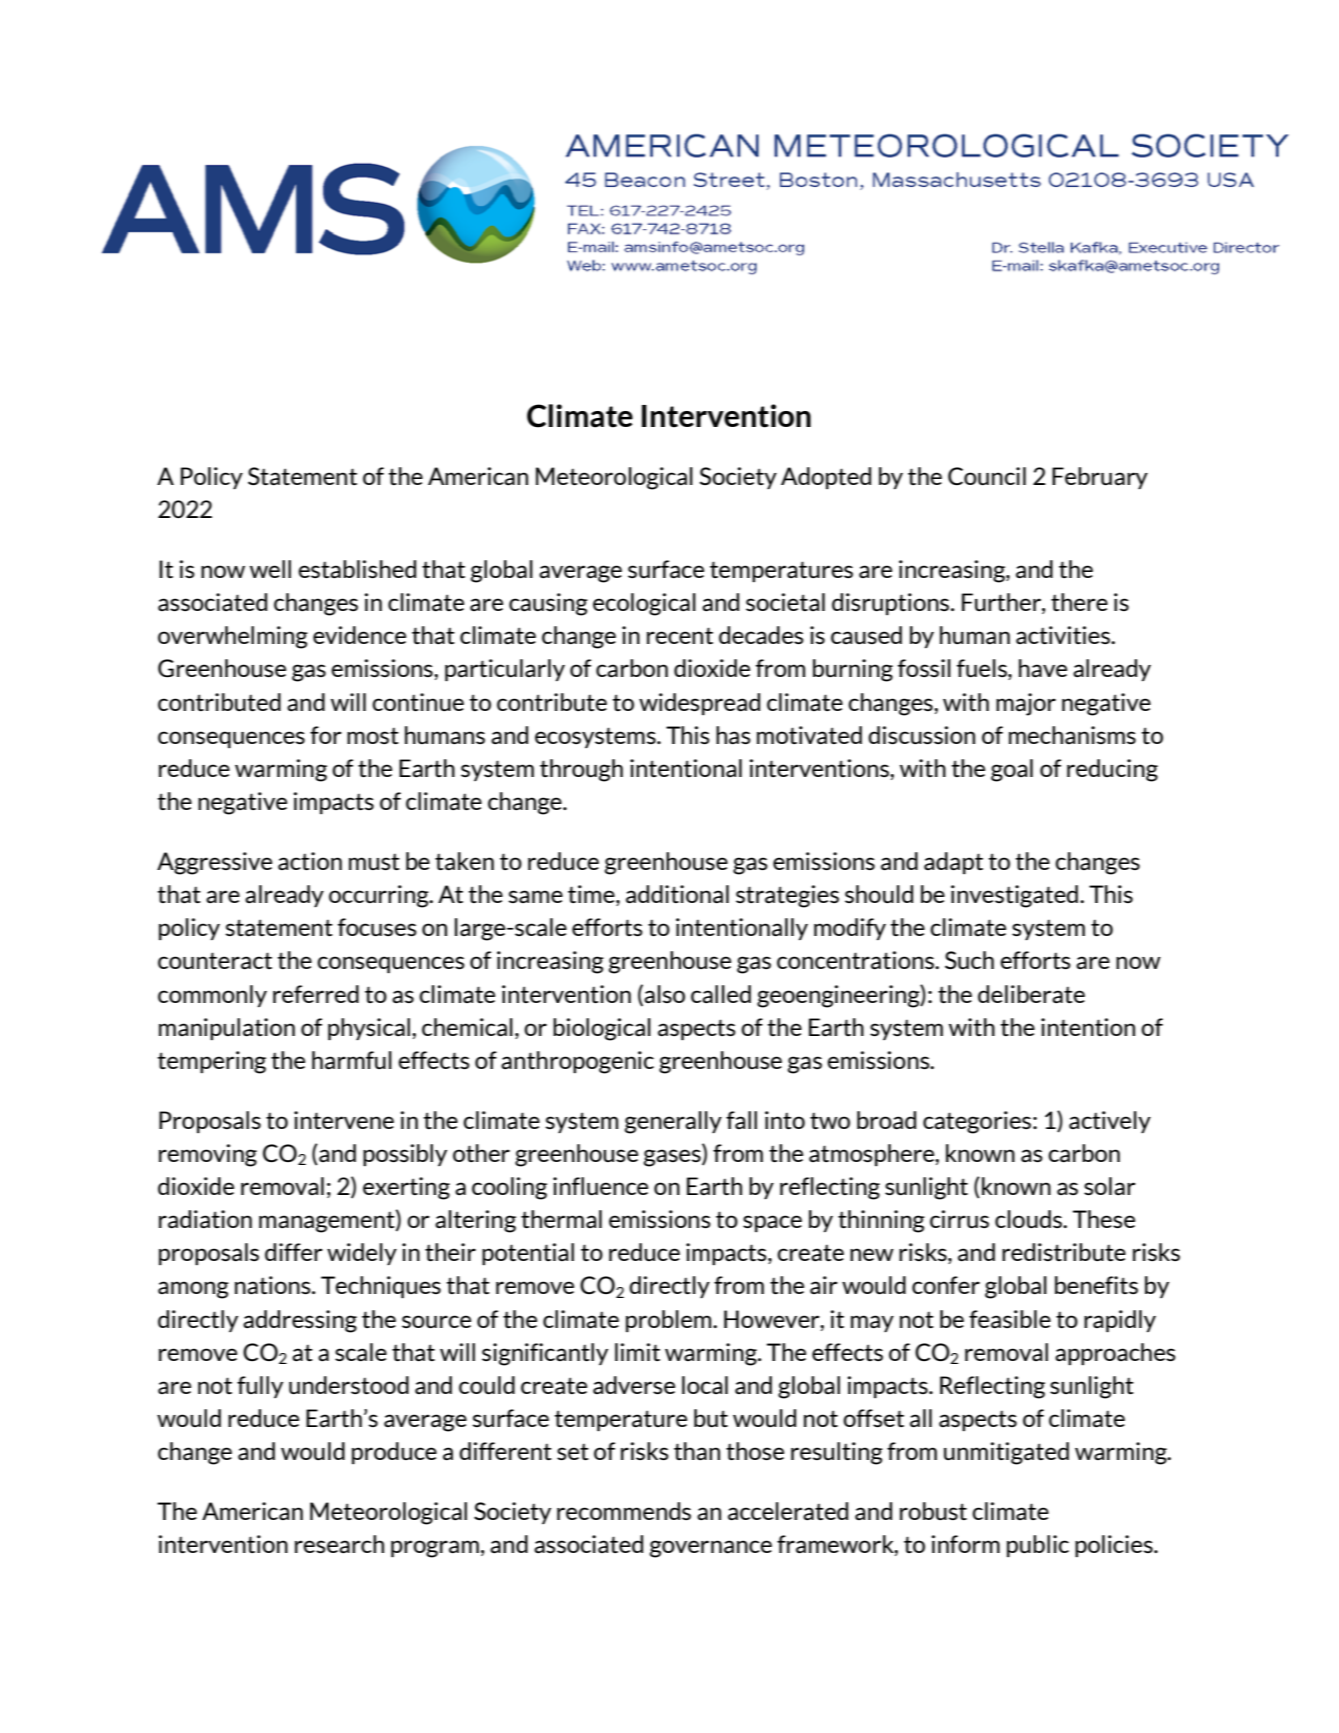 This screenshot has height=1733, width=1339. I want to click on clouds, so click(1029, 1219).
